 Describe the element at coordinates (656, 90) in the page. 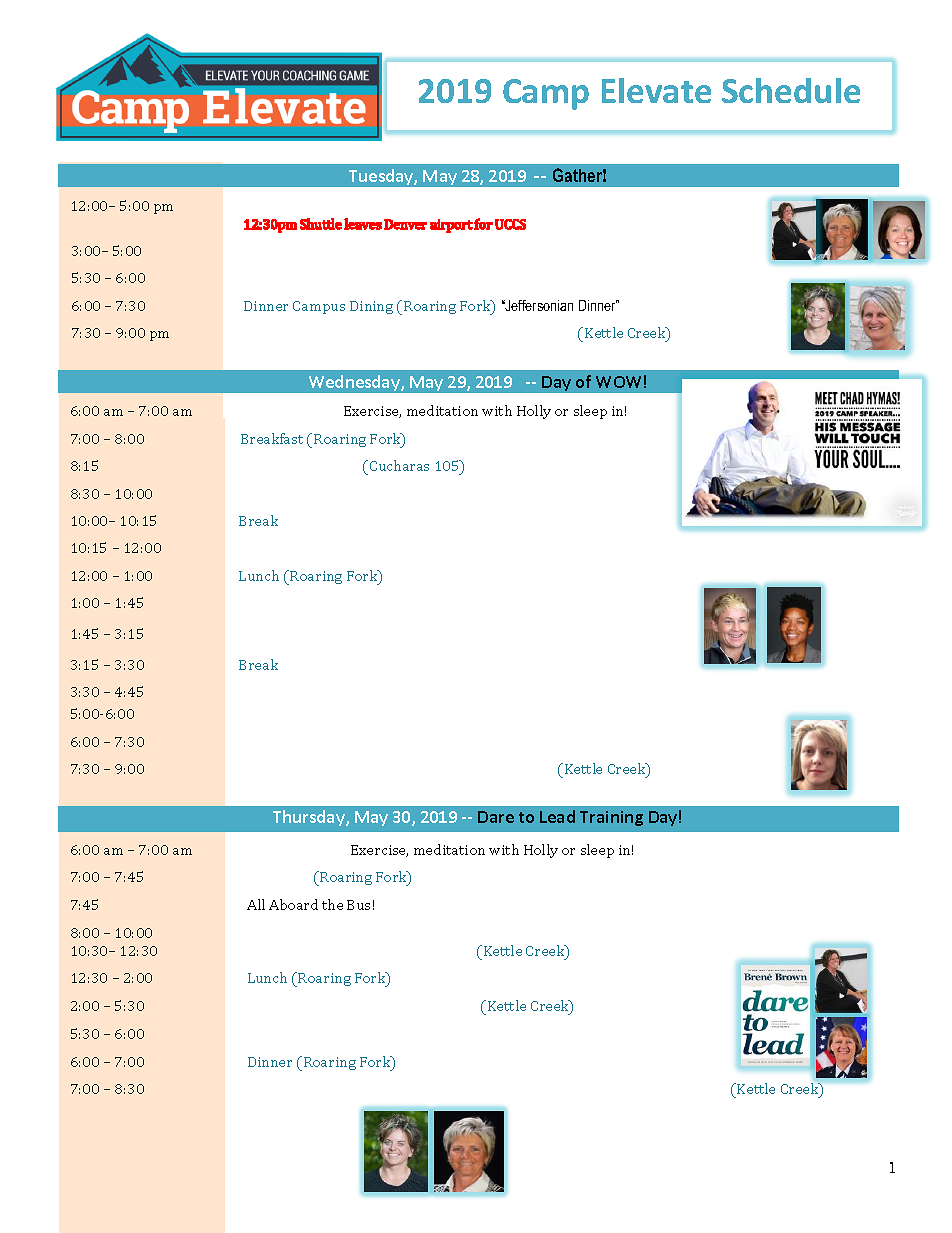

I see `Elevate` at that location.
